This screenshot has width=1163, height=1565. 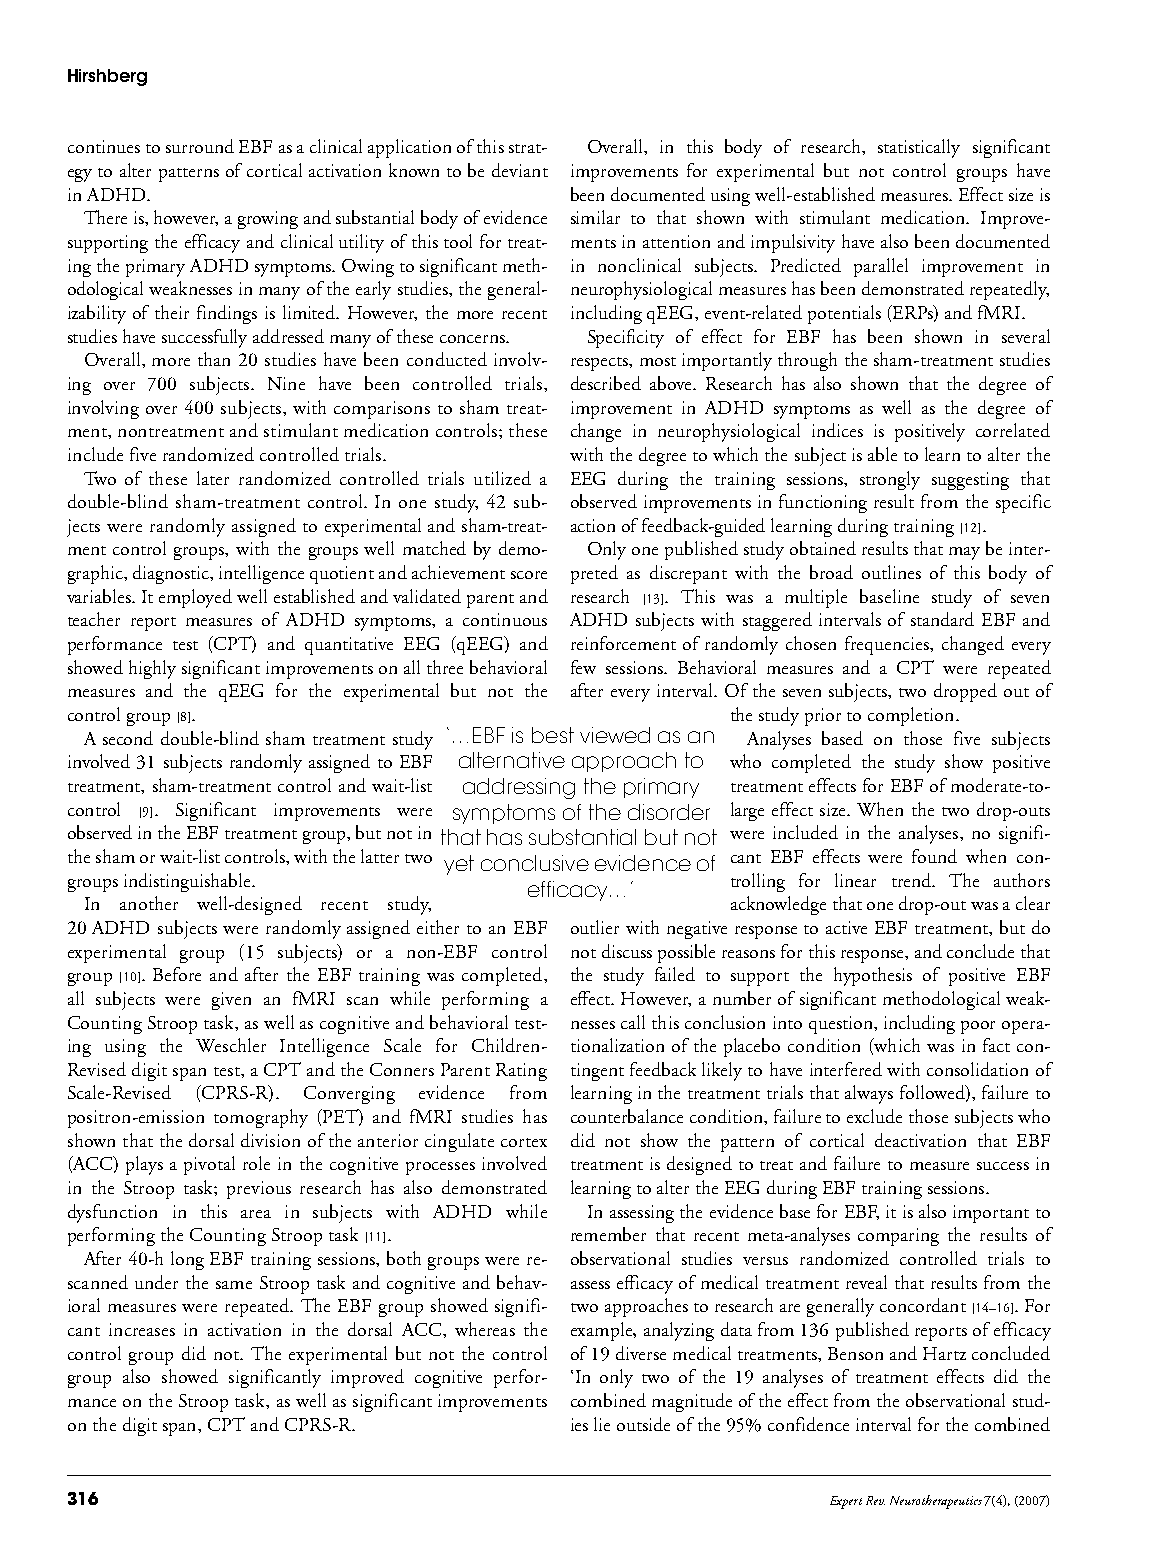 What do you see at coordinates (692, 1402) in the screenshot?
I see `magnitude` at bounding box center [692, 1402].
